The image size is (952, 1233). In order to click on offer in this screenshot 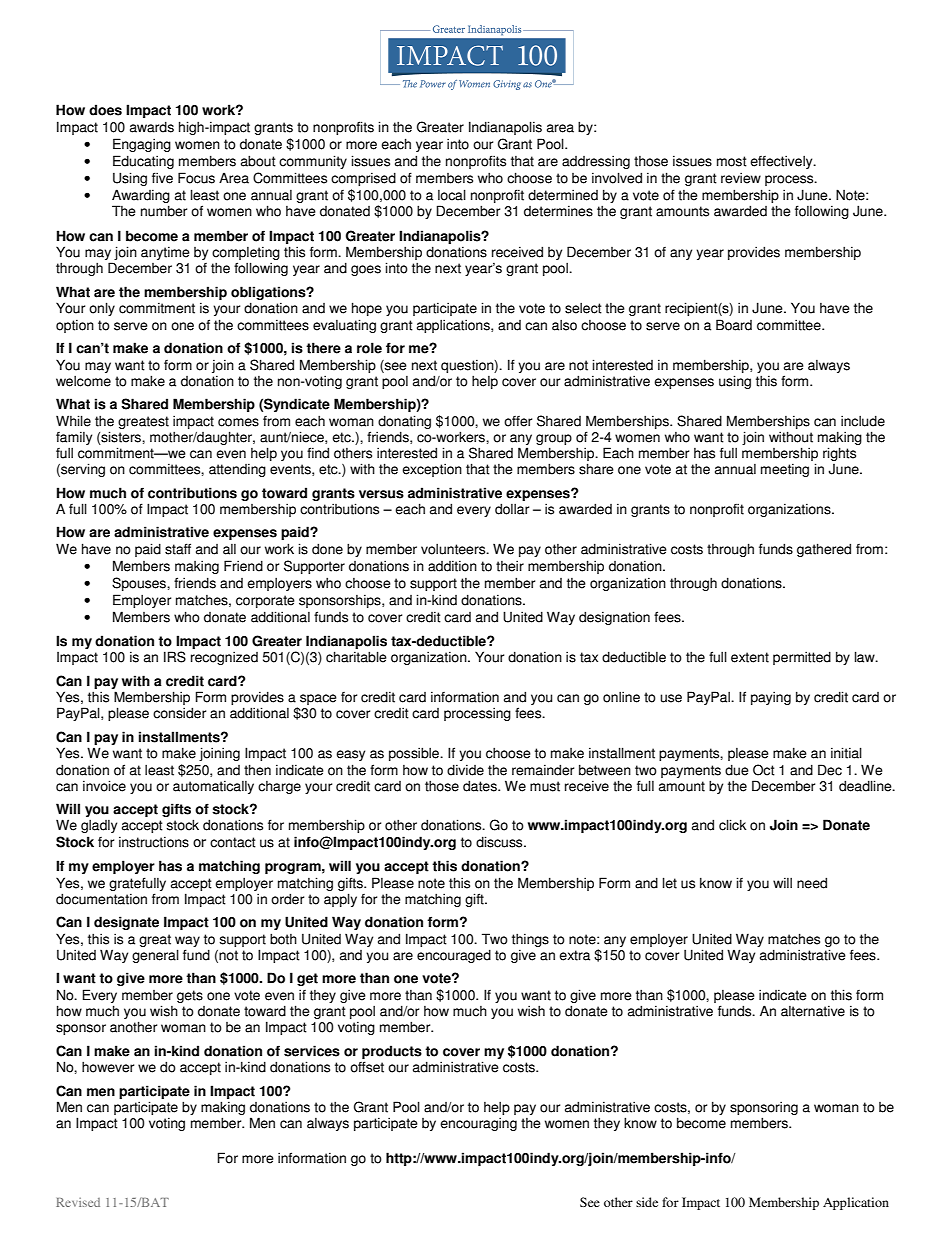, I will do `click(518, 421)`.
